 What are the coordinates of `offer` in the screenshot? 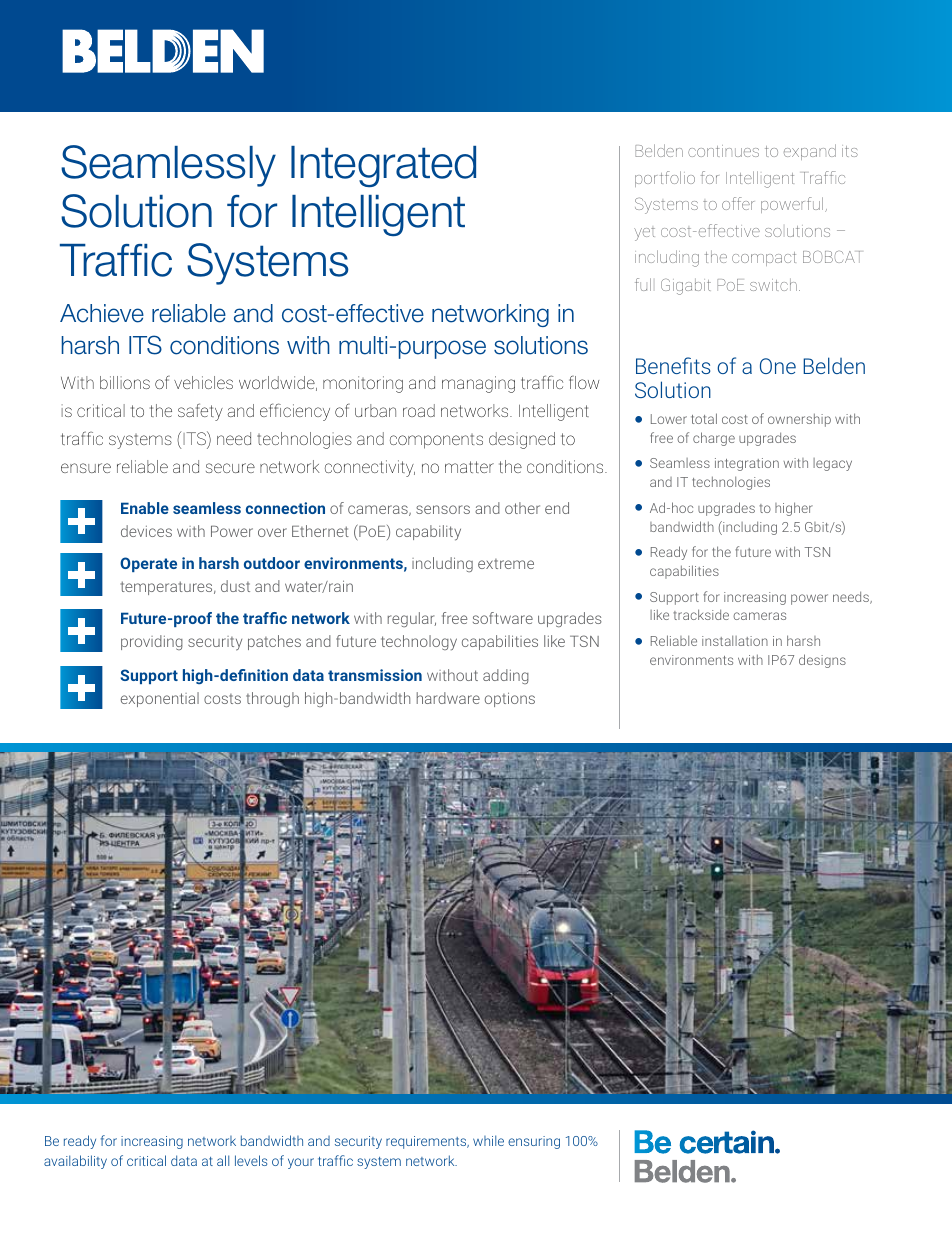 It's located at (738, 203).
